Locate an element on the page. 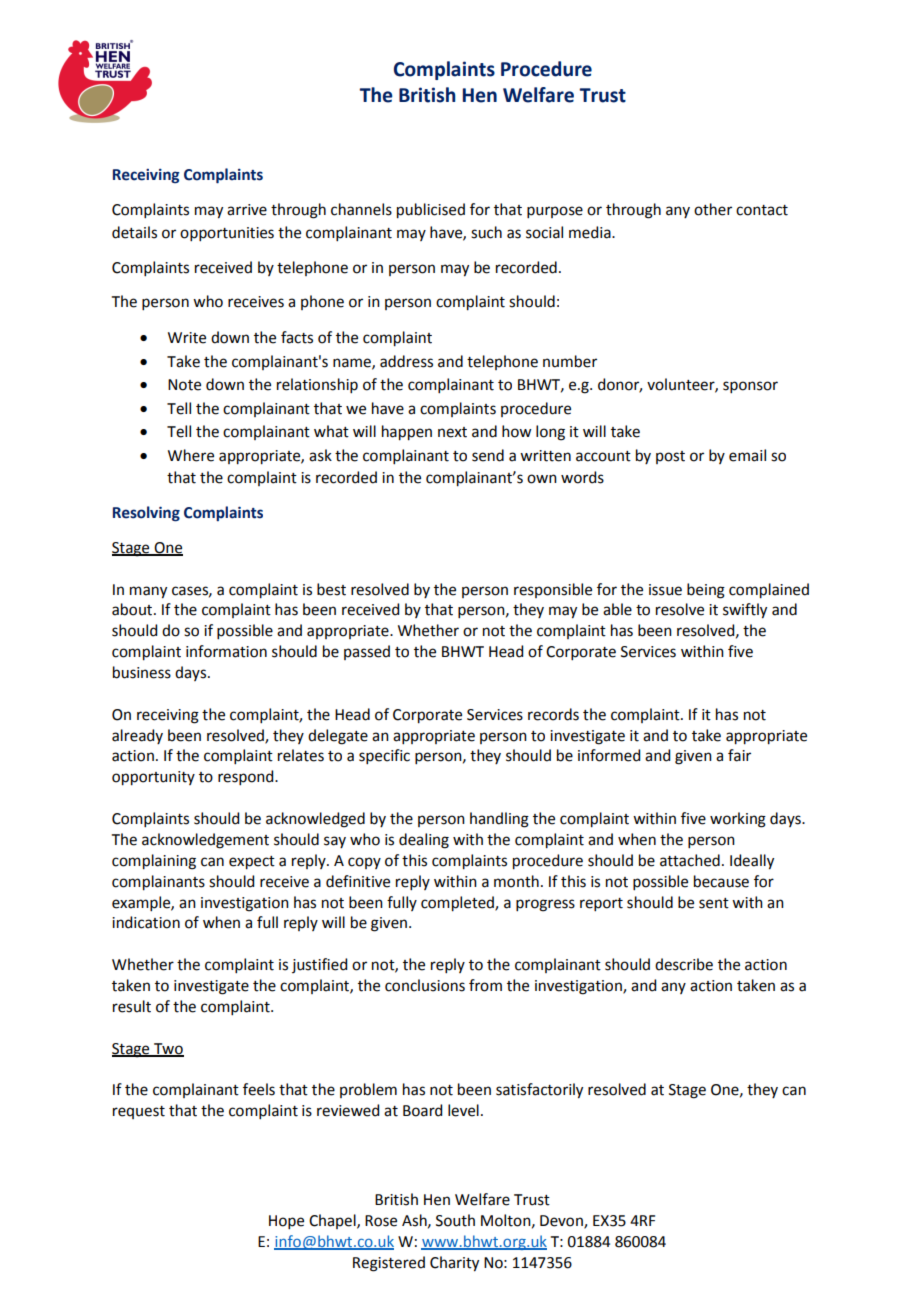  Hope is located at coordinates (286, 1222).
